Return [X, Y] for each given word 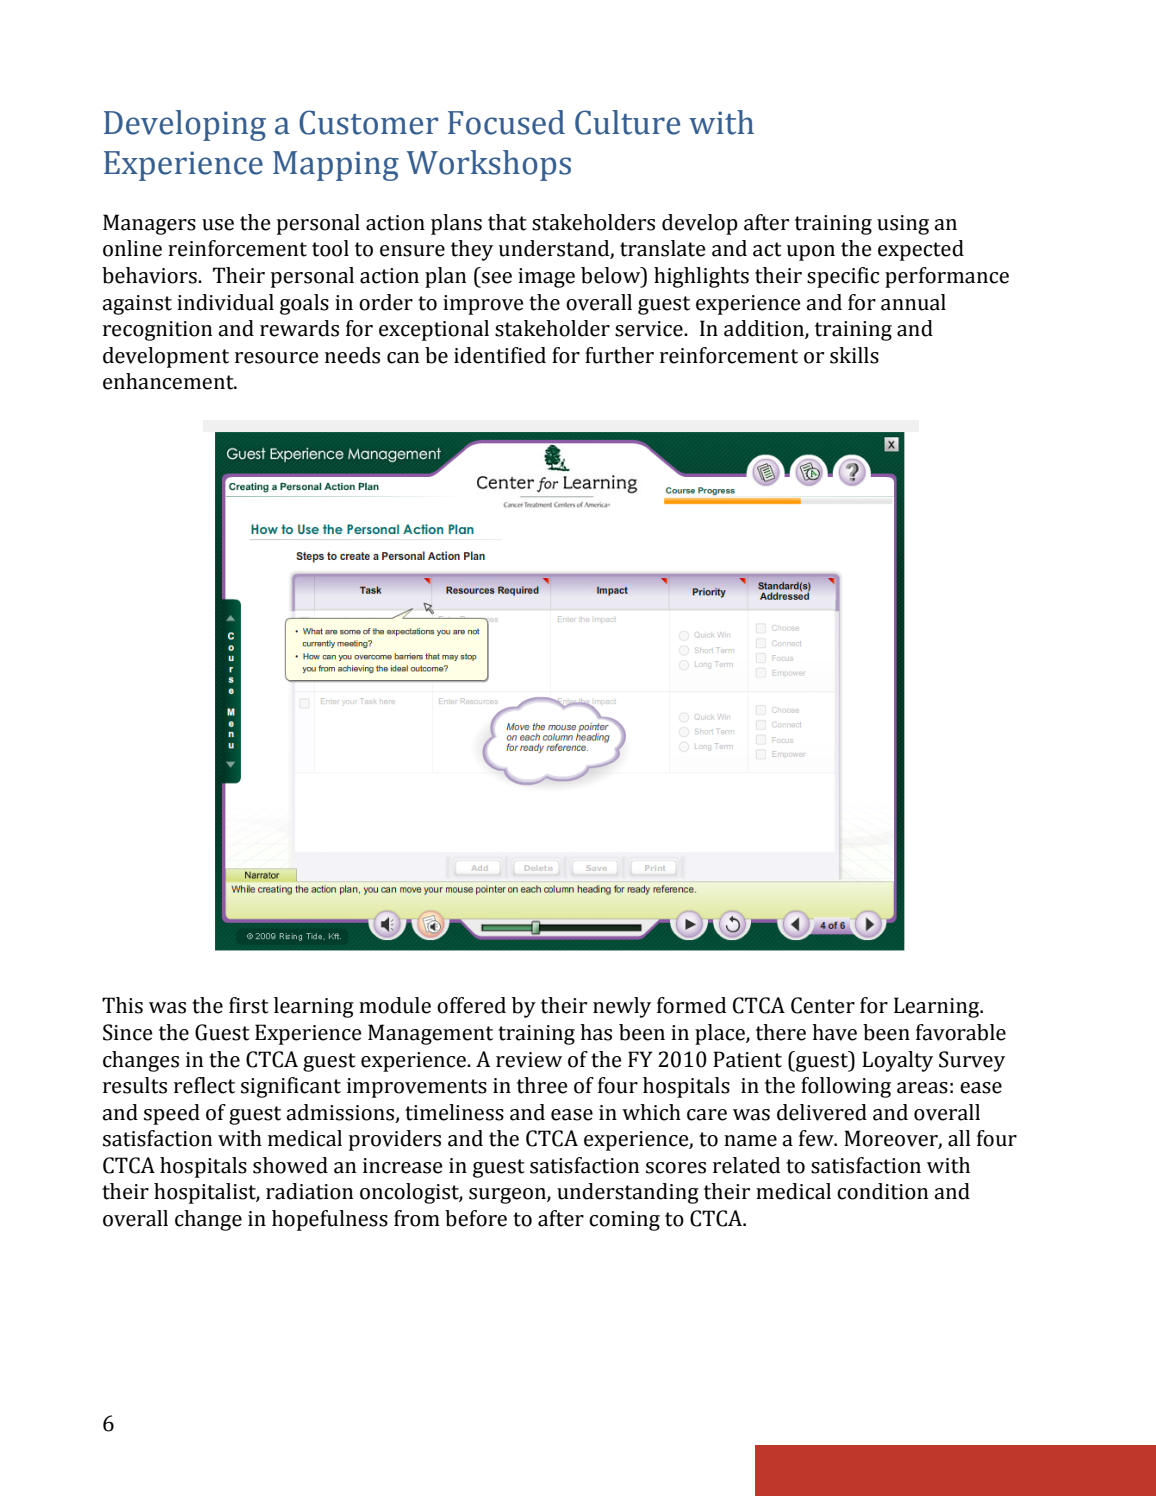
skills [854, 355]
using [903, 225]
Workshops [488, 165]
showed [290, 1165]
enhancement [169, 381]
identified [500, 355]
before [476, 1218]
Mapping [336, 166]
